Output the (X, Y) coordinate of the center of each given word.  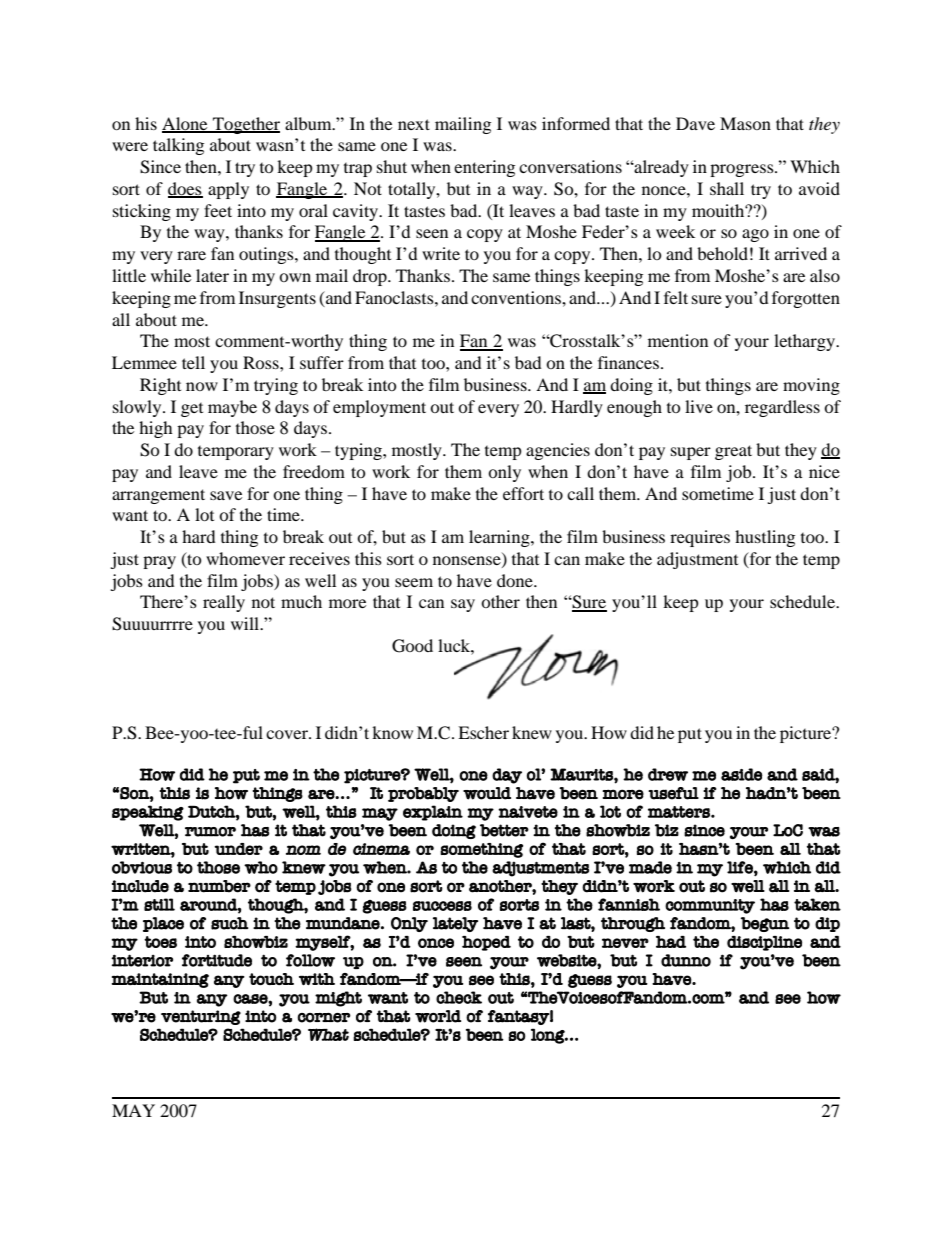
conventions (517, 297)
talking (178, 146)
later (212, 275)
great (733, 452)
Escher (483, 732)
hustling (765, 538)
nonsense (468, 562)
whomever (245, 558)
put (690, 735)
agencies (558, 451)
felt (676, 297)
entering (484, 168)
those (255, 427)
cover (288, 734)
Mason (745, 123)
